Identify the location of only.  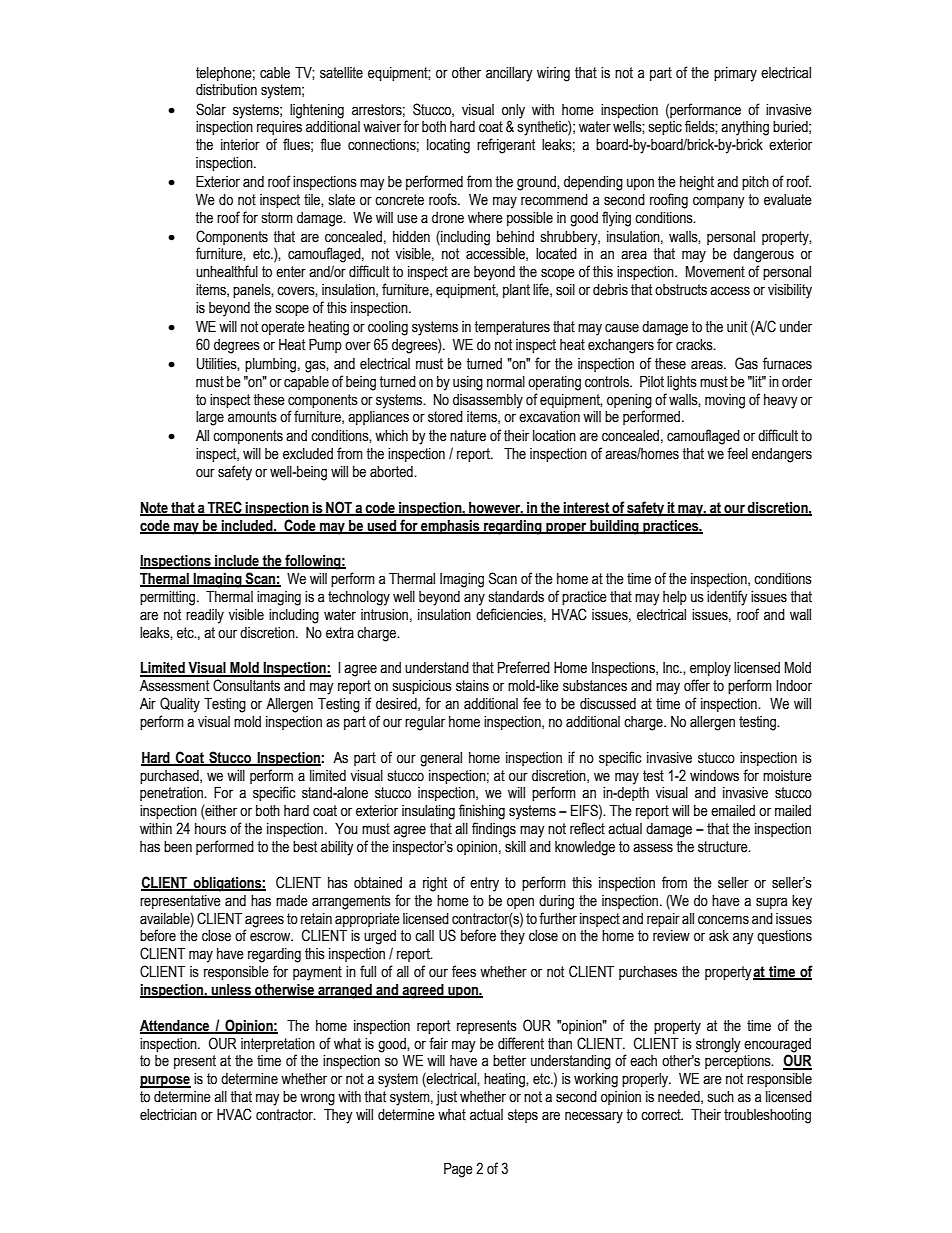
(513, 111).
